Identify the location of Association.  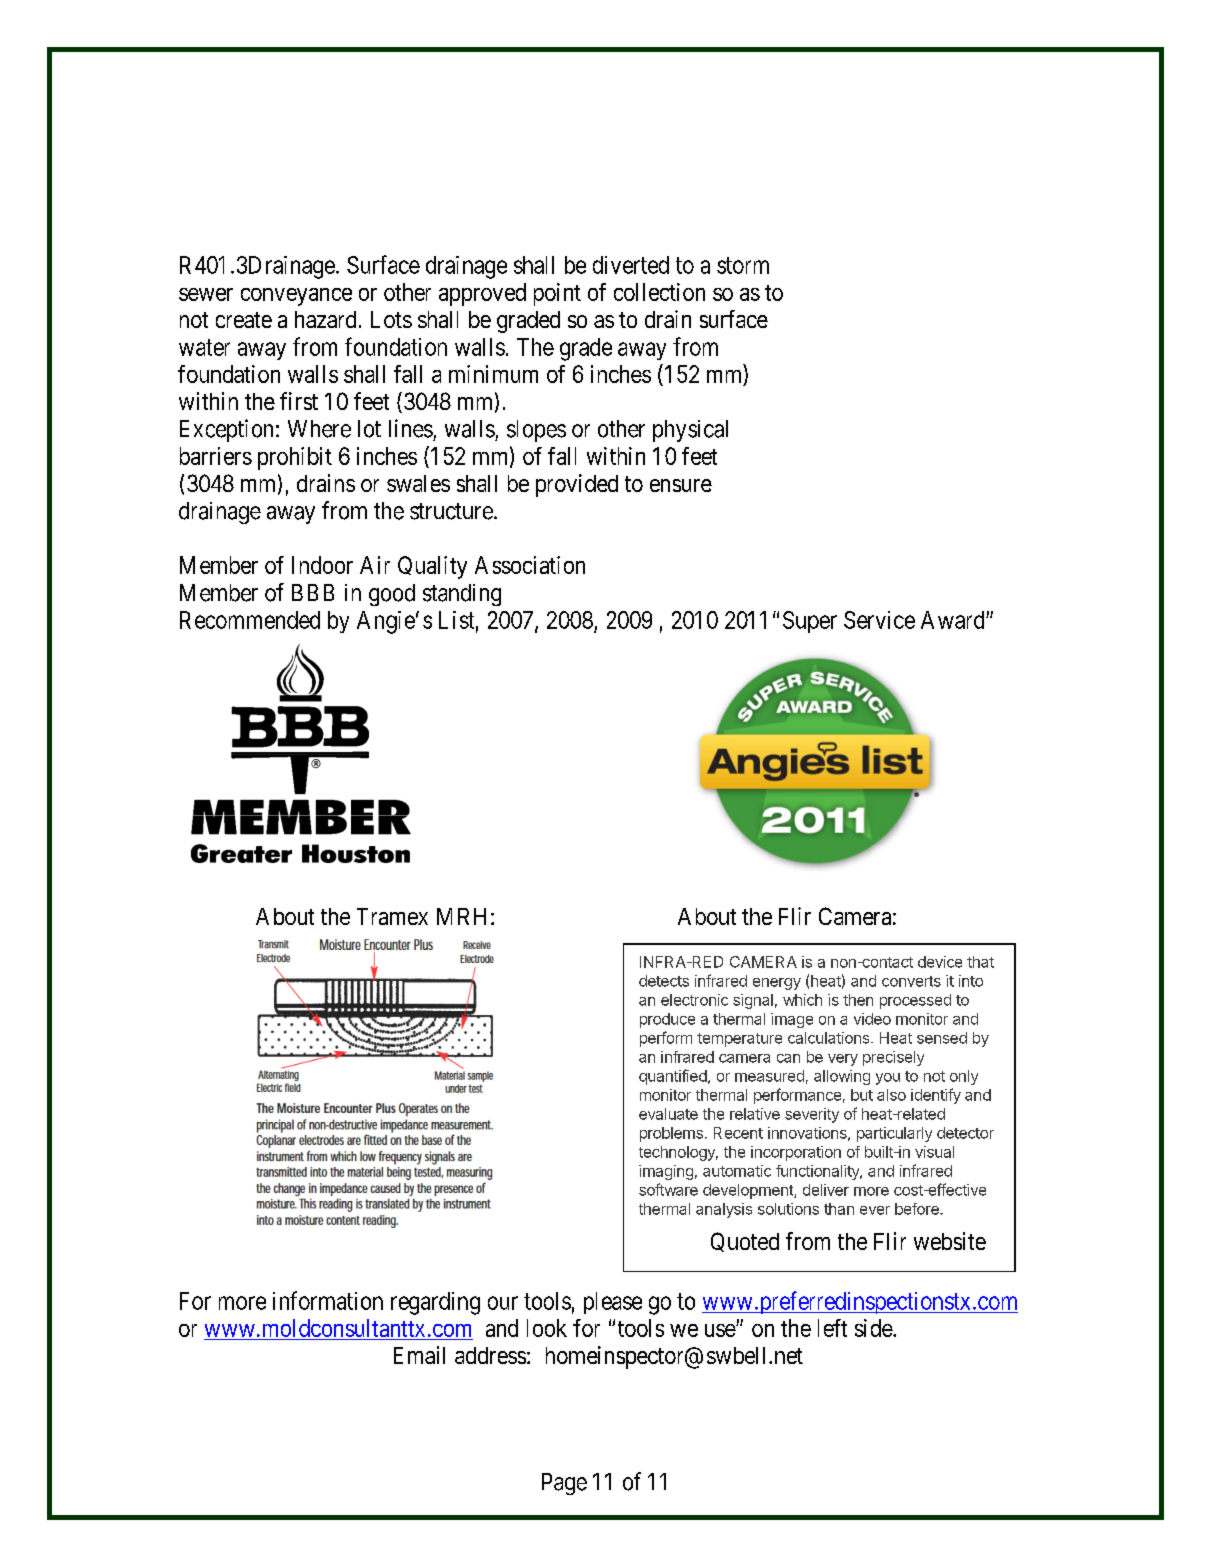
(530, 565).
